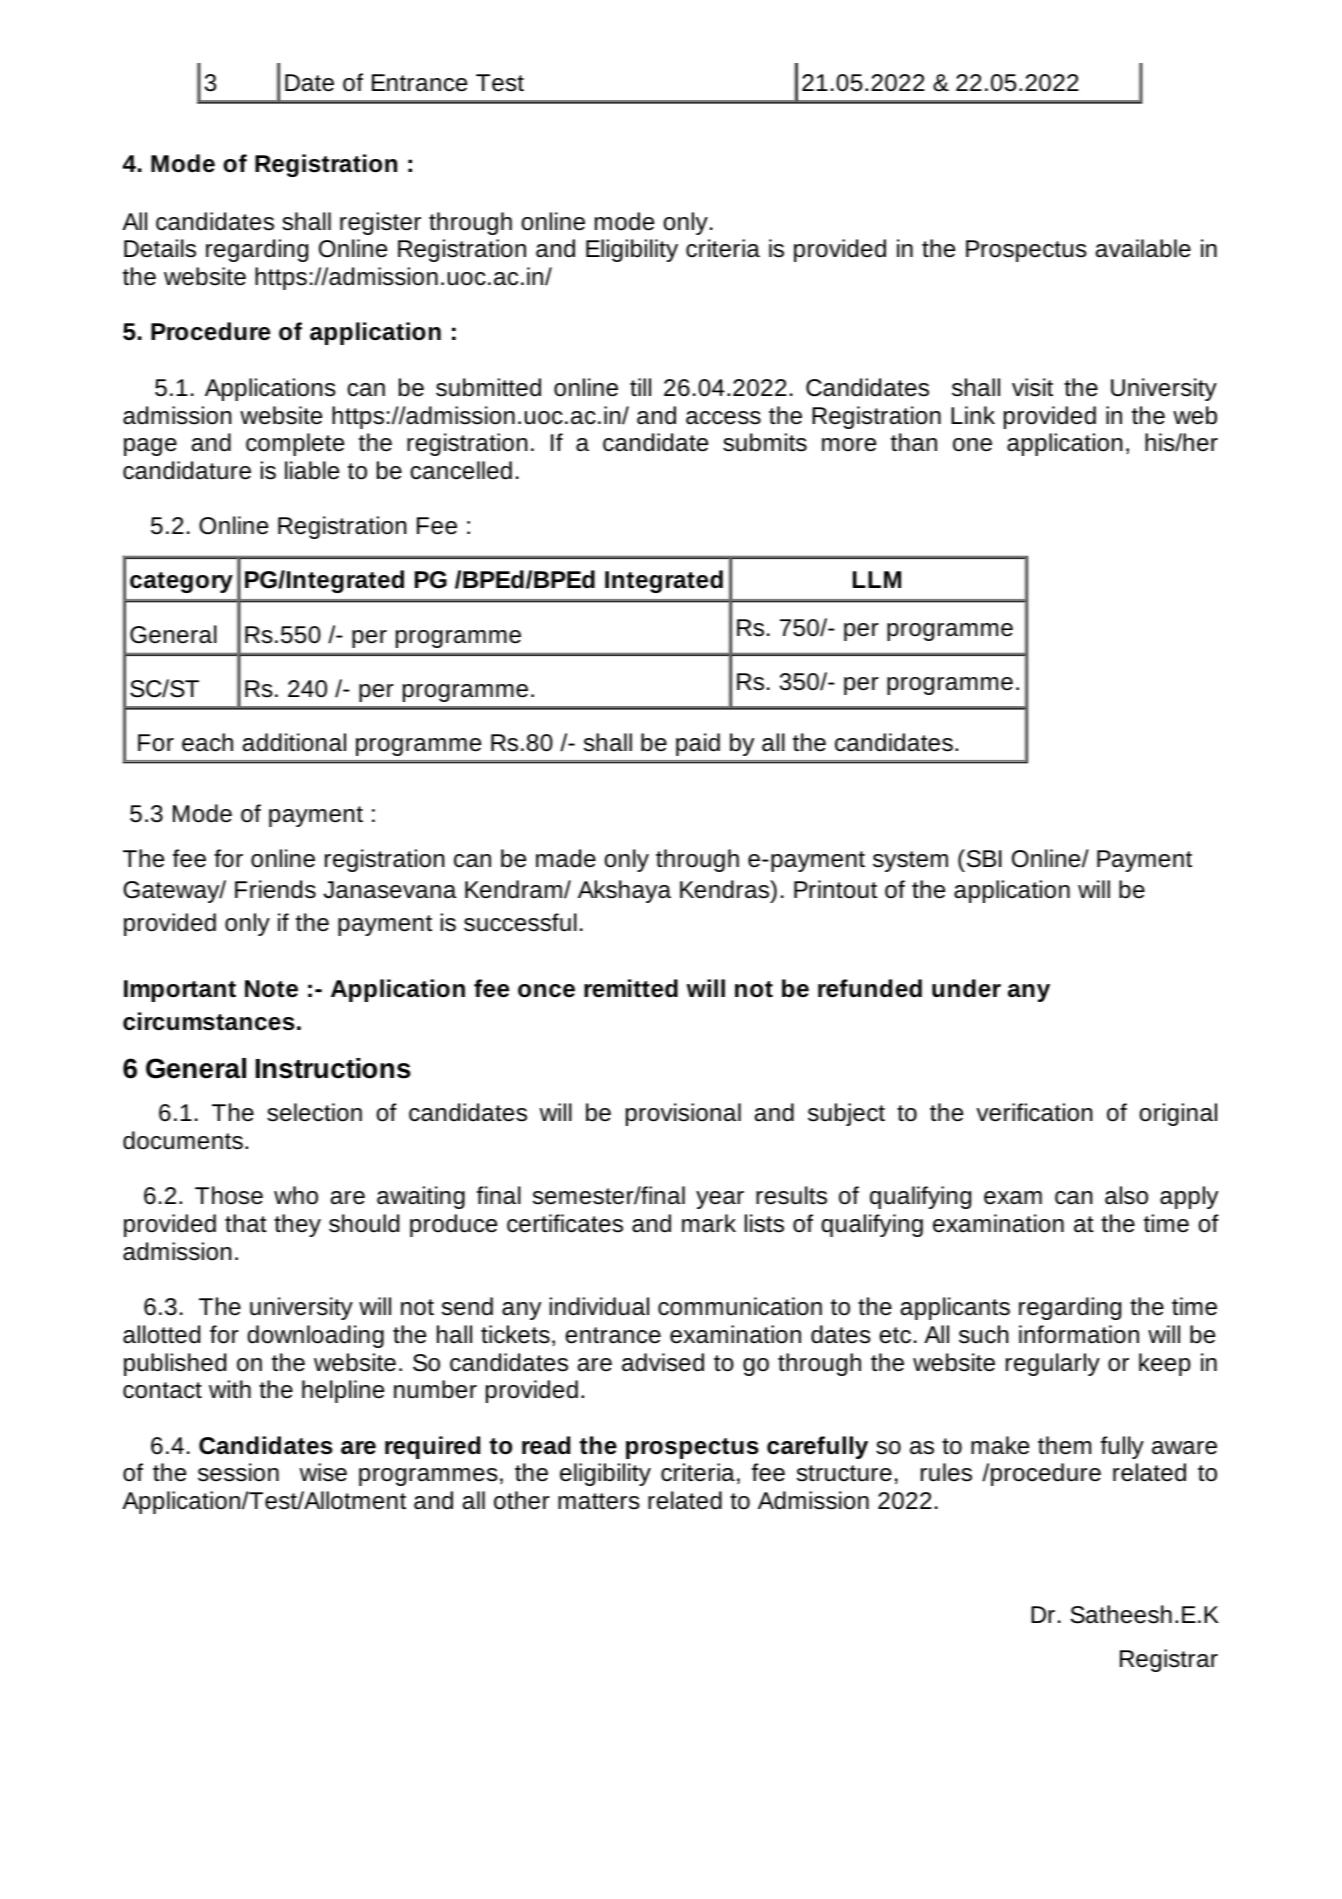 The image size is (1342, 1899). What do you see at coordinates (238, 1472) in the document?
I see `session` at bounding box center [238, 1472].
